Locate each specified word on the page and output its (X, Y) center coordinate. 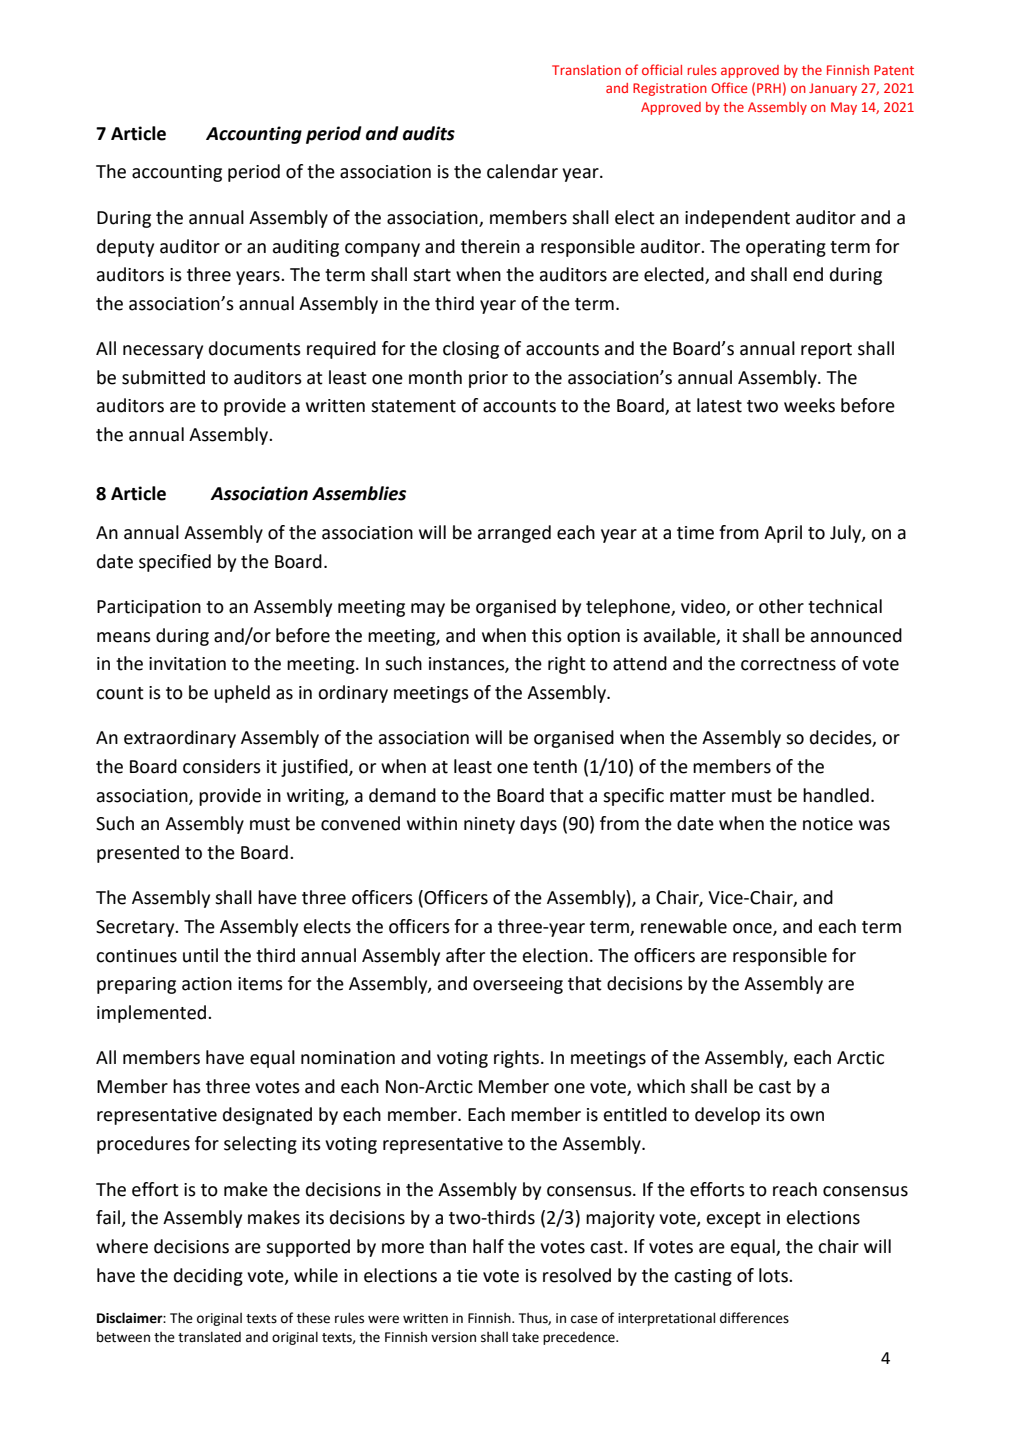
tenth (555, 766)
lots (774, 1275)
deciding (208, 1277)
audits (429, 133)
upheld (242, 694)
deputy (125, 248)
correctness (788, 664)
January (833, 89)
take (525, 1337)
